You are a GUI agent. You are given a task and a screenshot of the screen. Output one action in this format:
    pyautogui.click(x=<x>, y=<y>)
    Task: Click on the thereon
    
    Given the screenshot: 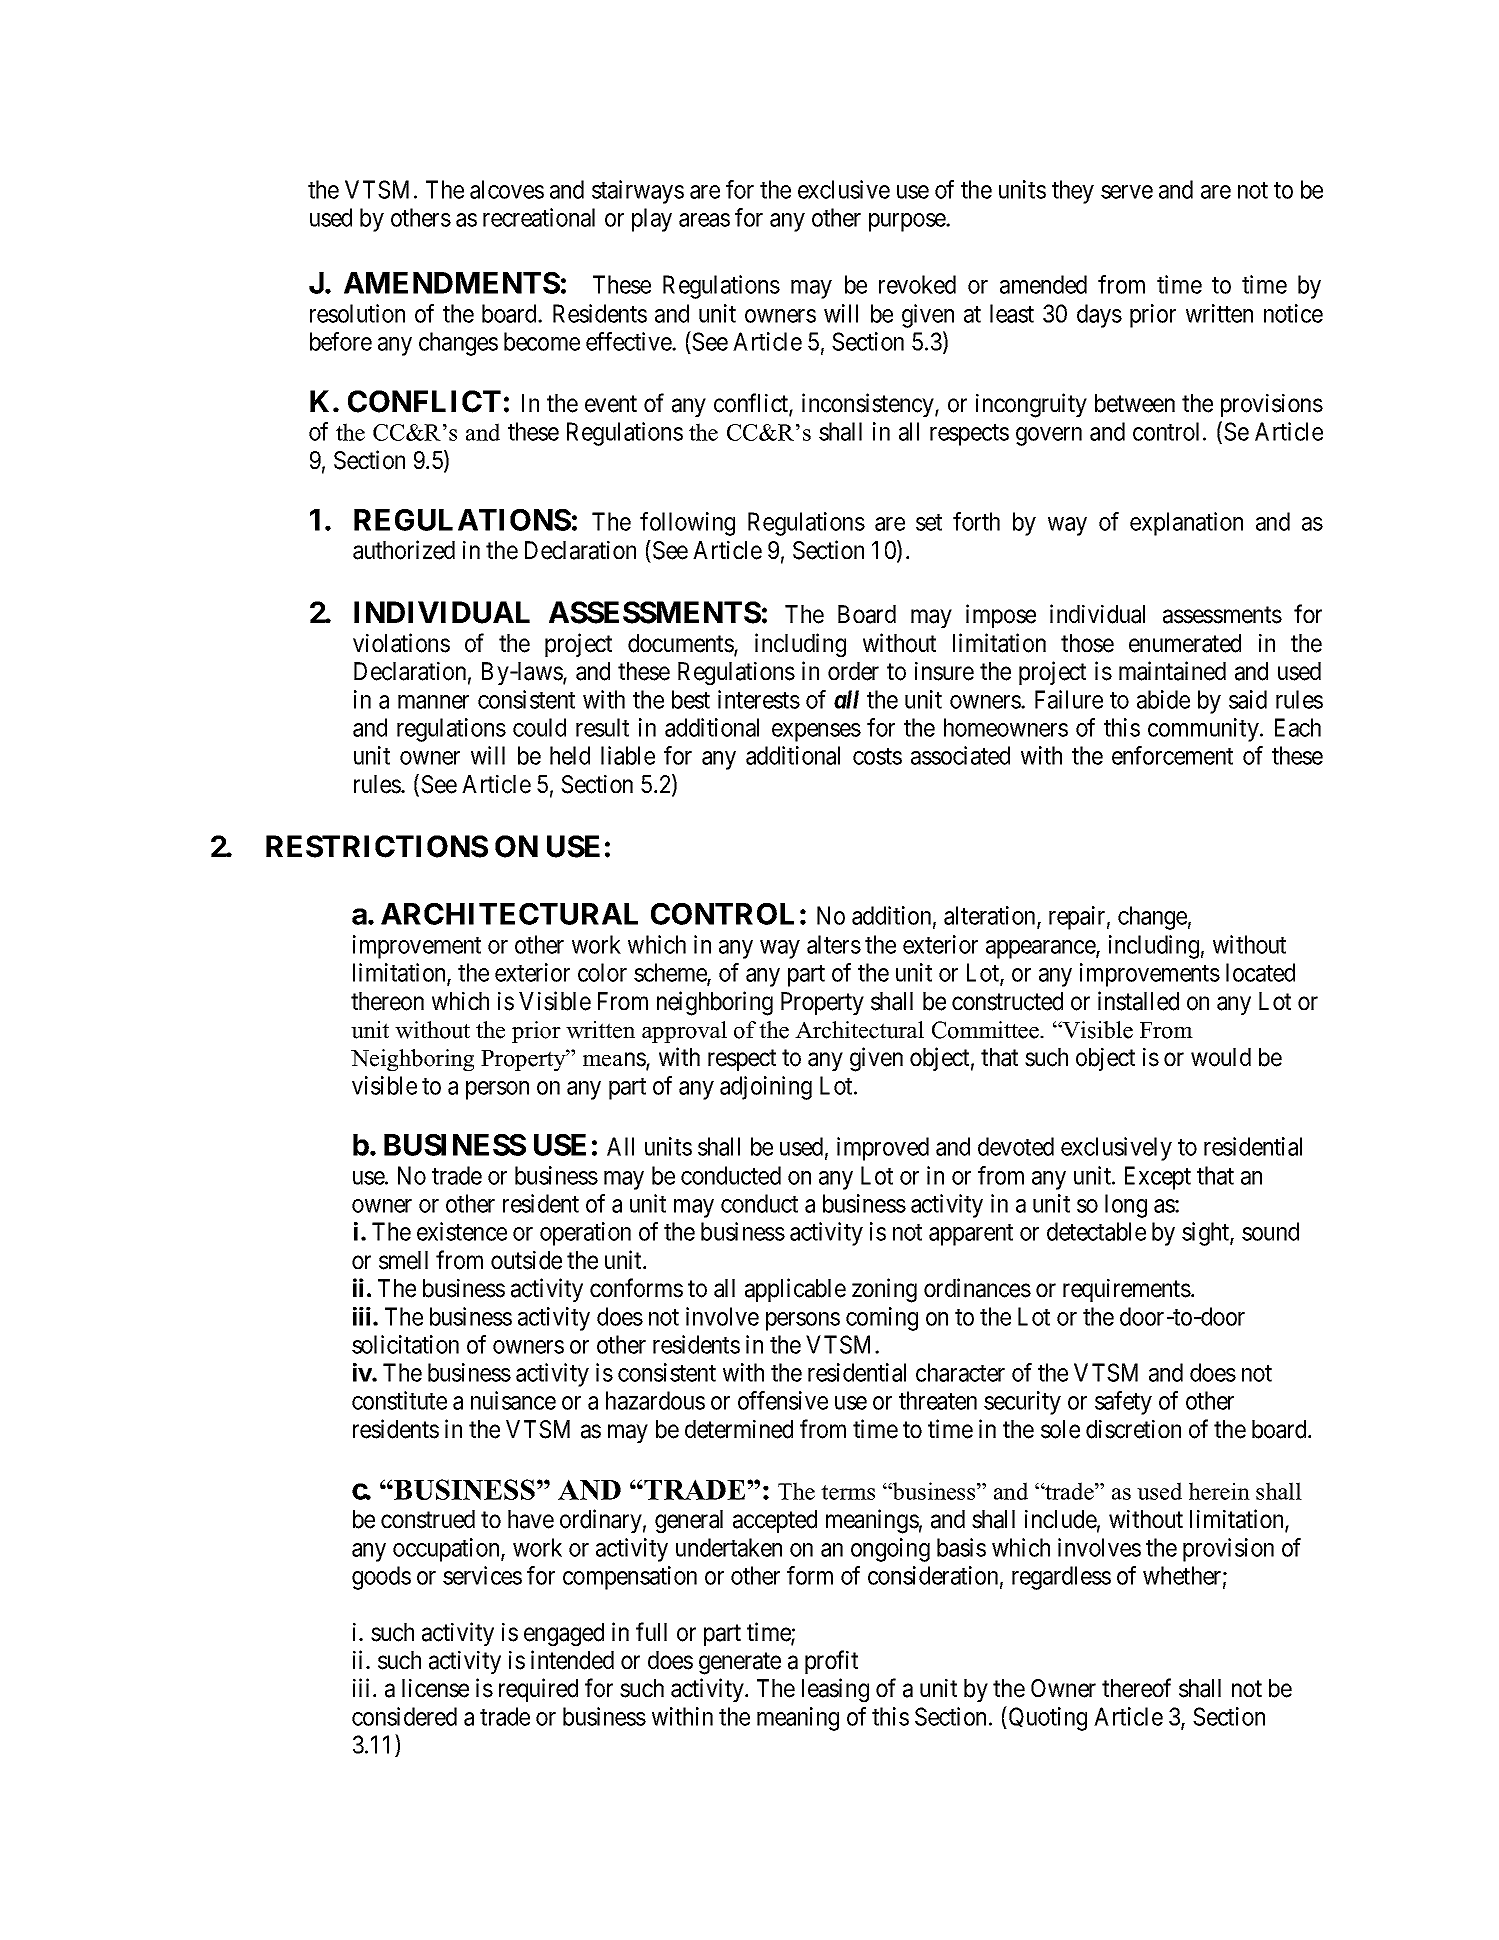 What is the action you would take?
    pyautogui.click(x=387, y=1001)
